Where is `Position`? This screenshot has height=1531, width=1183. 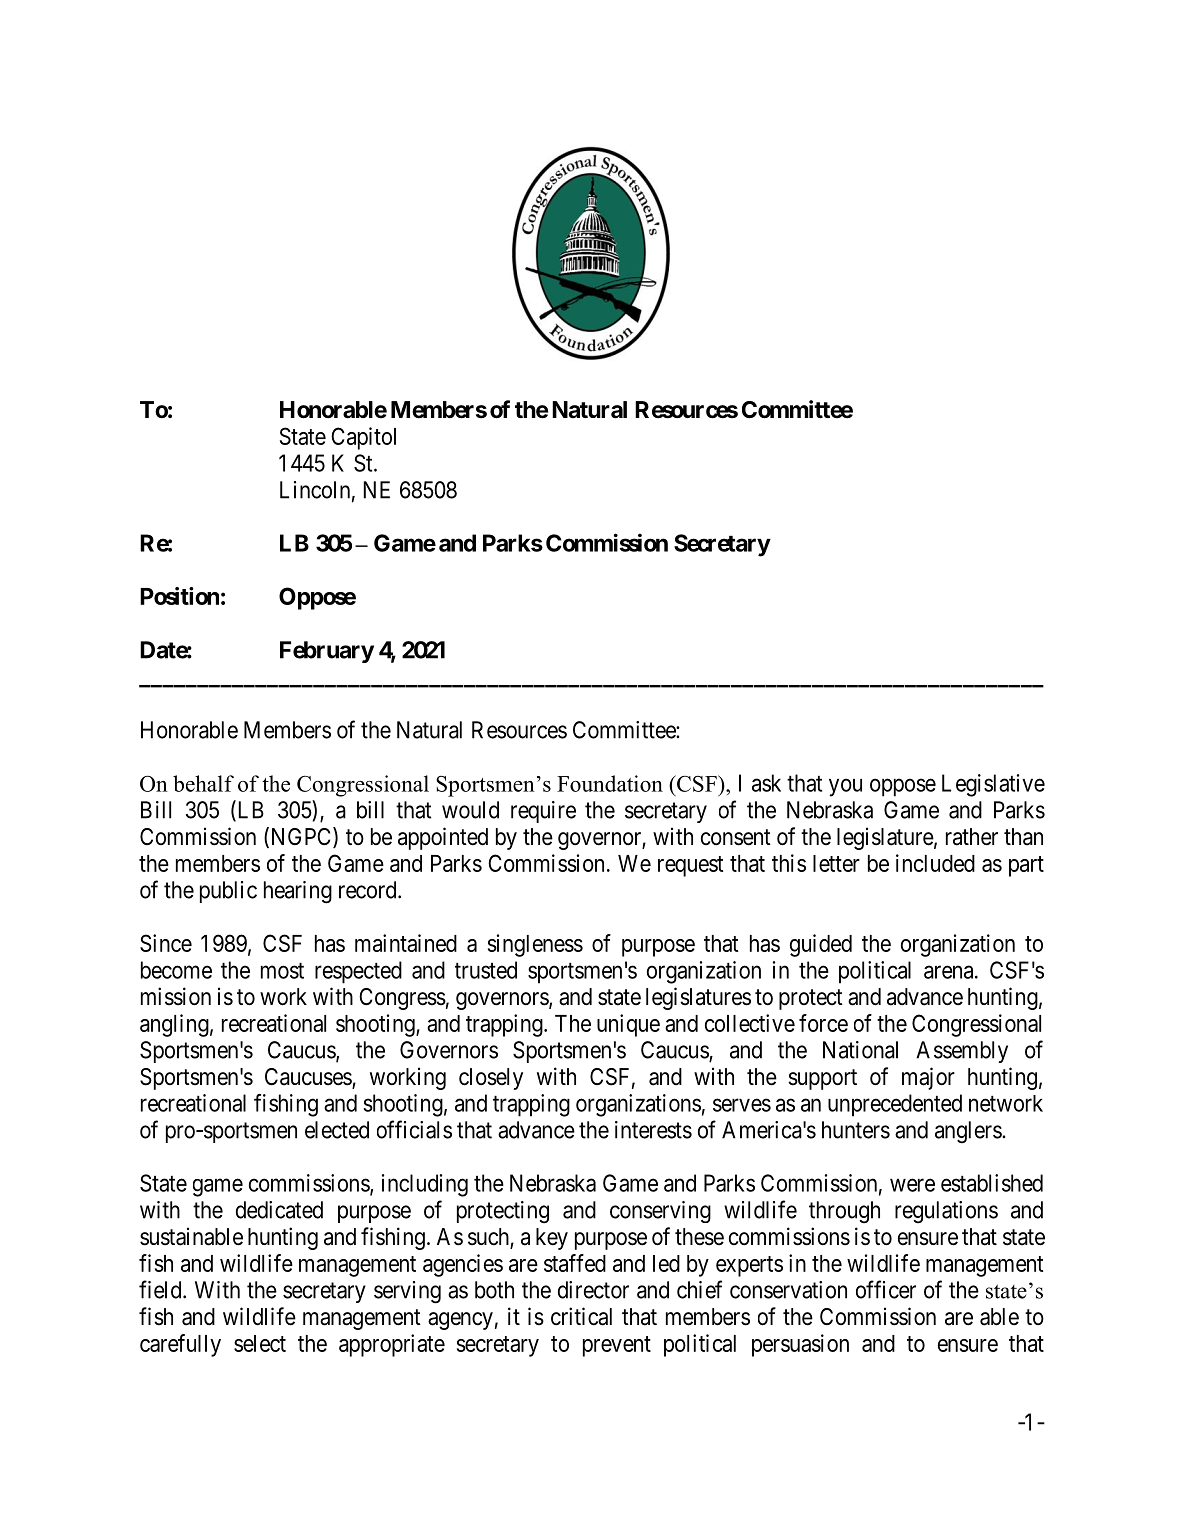 Position is located at coordinates (179, 596).
